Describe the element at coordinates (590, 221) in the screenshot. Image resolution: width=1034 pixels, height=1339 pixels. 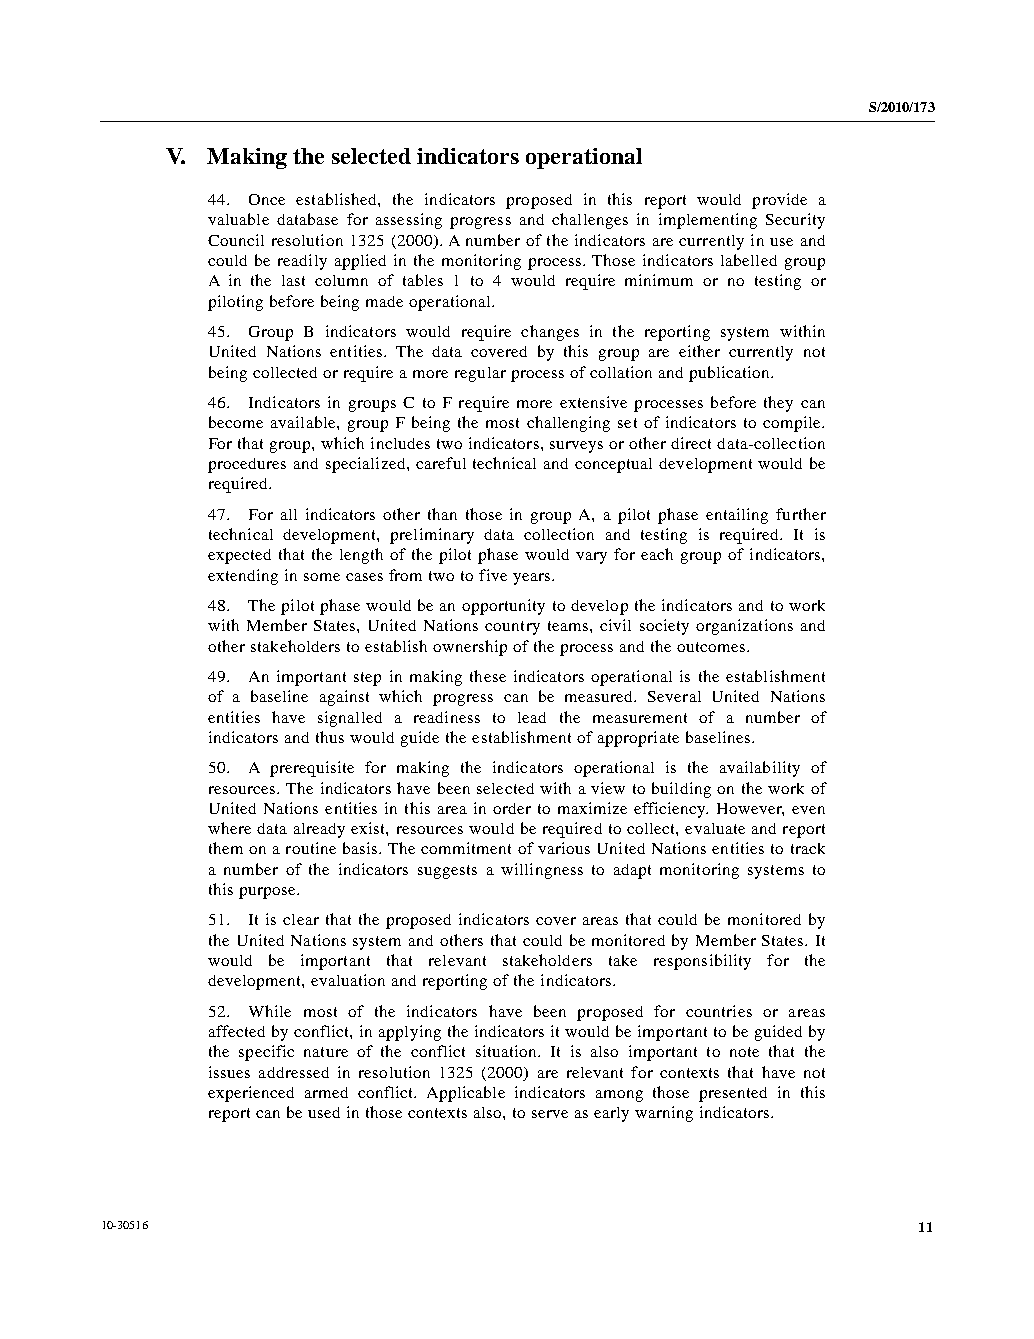
I see `challenges` at that location.
